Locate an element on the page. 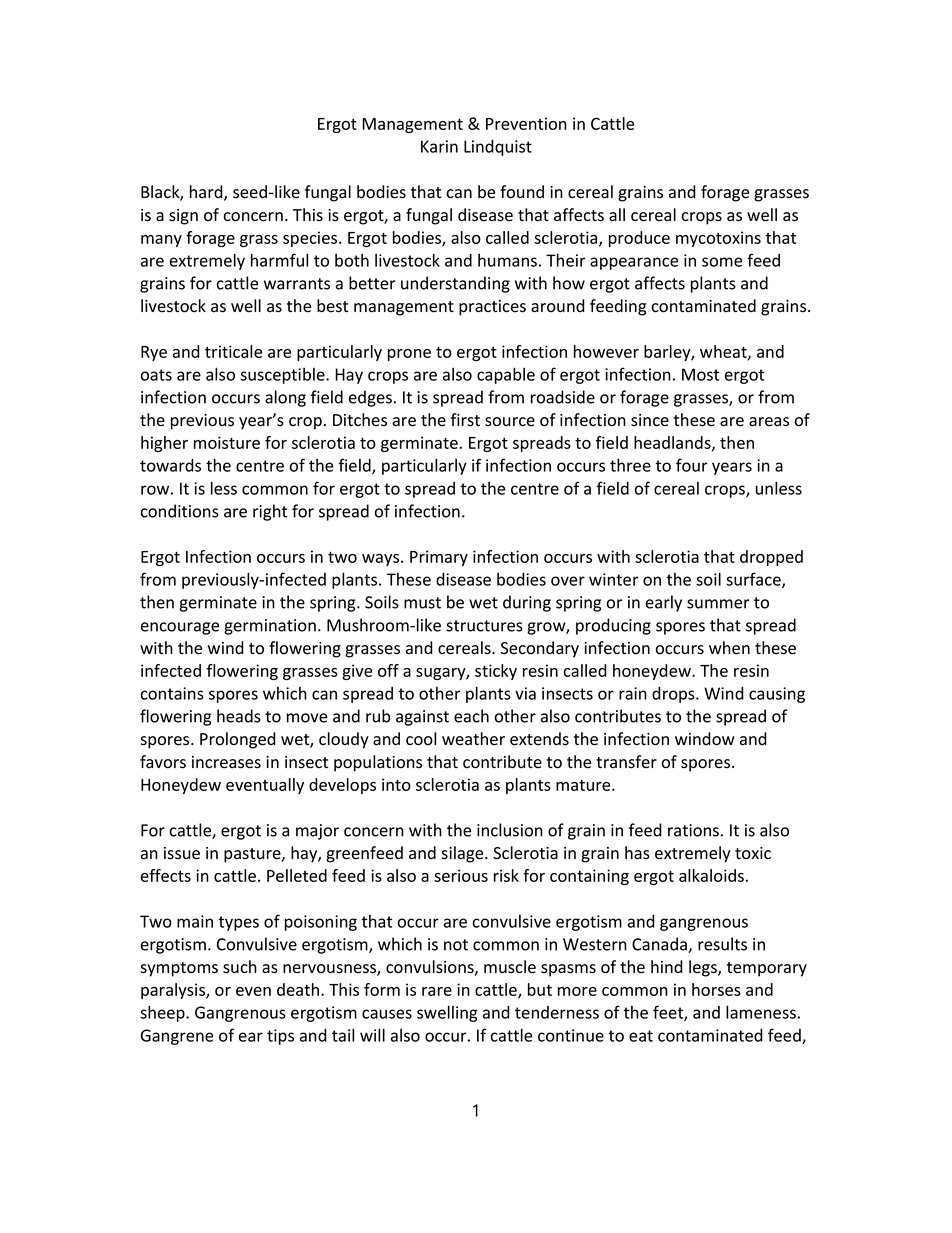 This document has height=1233, width=952. mycotoxins is located at coordinates (718, 239).
